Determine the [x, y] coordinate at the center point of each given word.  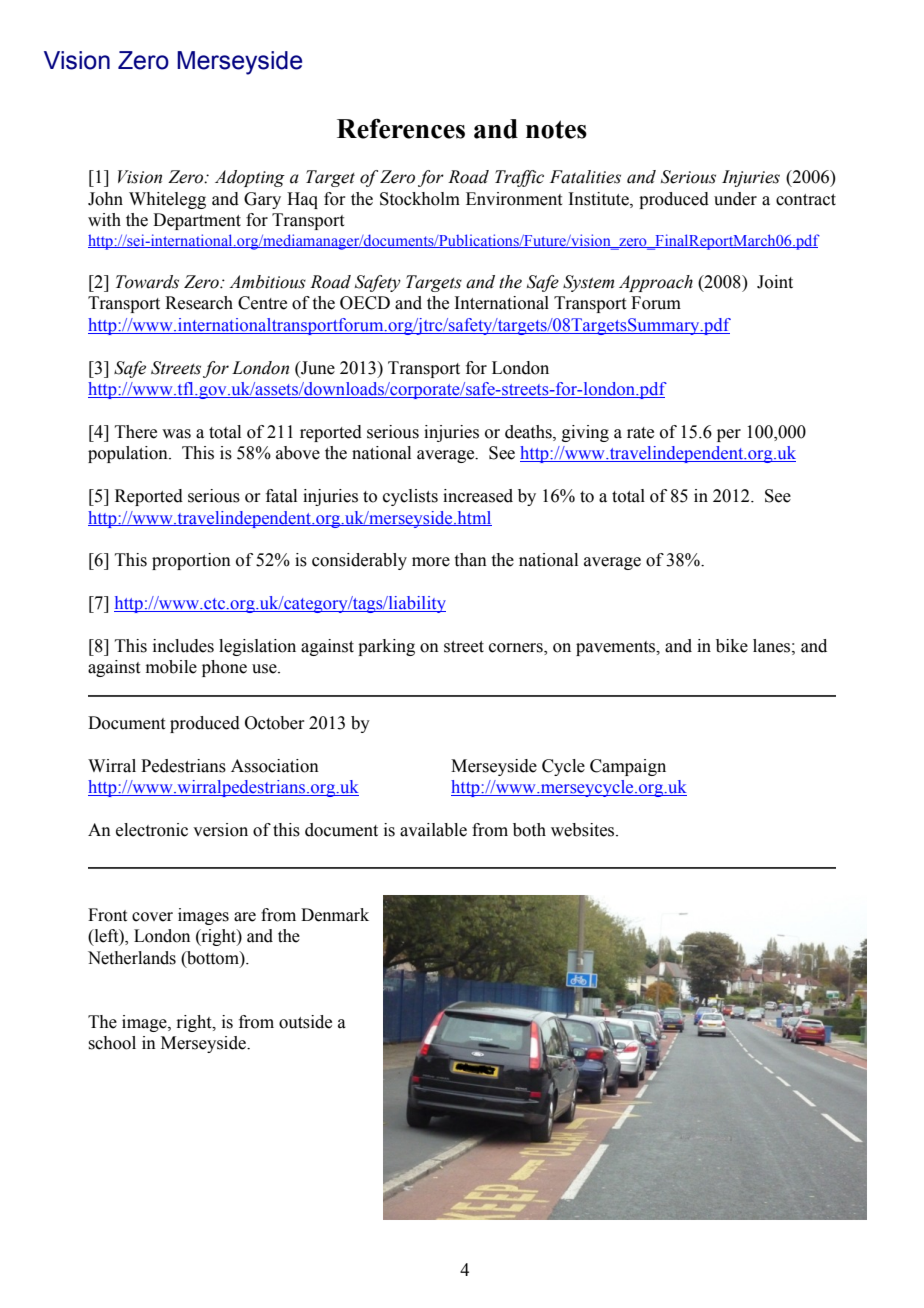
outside [305, 1022]
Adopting [250, 178]
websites [584, 830]
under [735, 199]
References [401, 128]
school [112, 1043]
